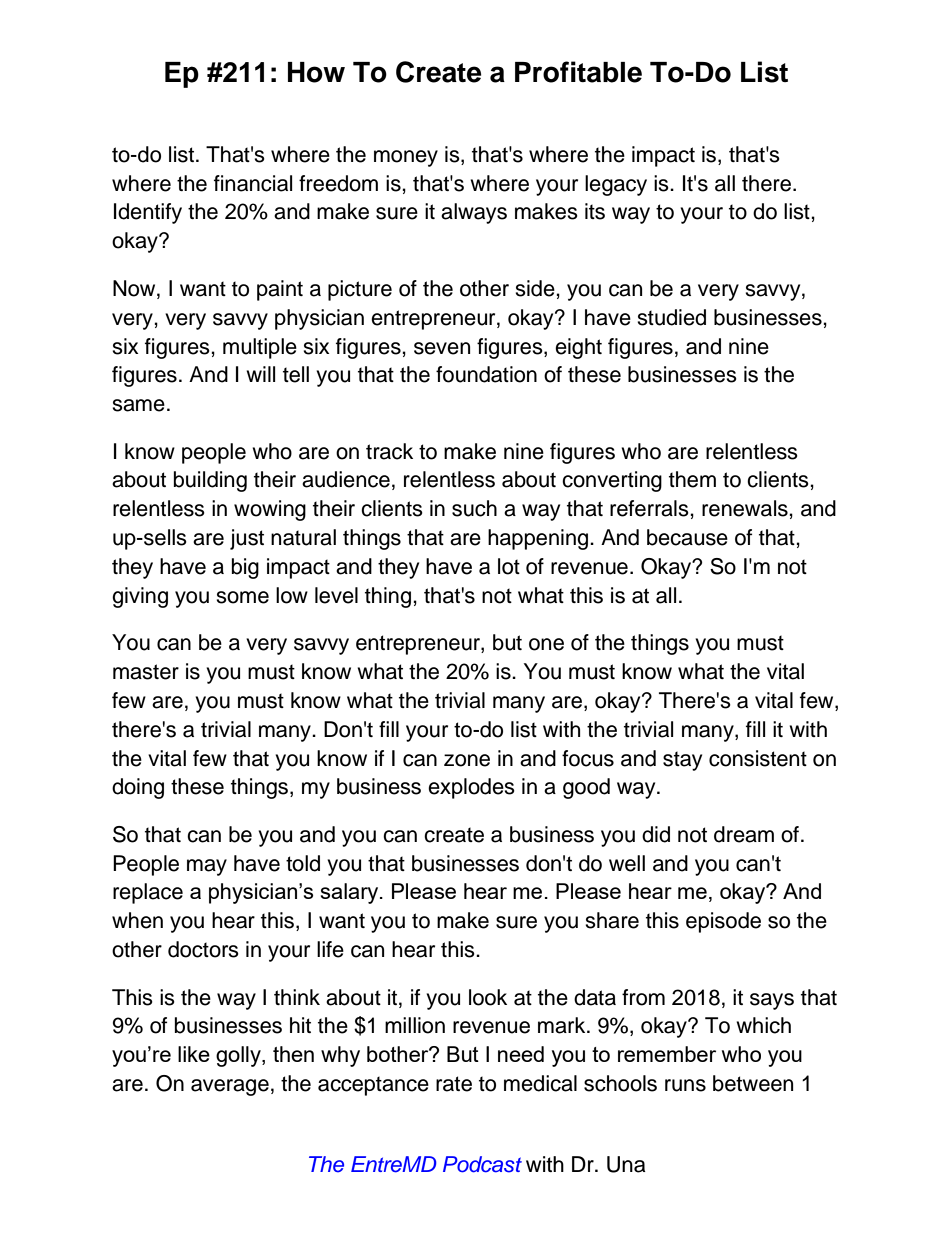 Image resolution: width=952 pixels, height=1233 pixels. I want to click on average, so click(230, 1087).
